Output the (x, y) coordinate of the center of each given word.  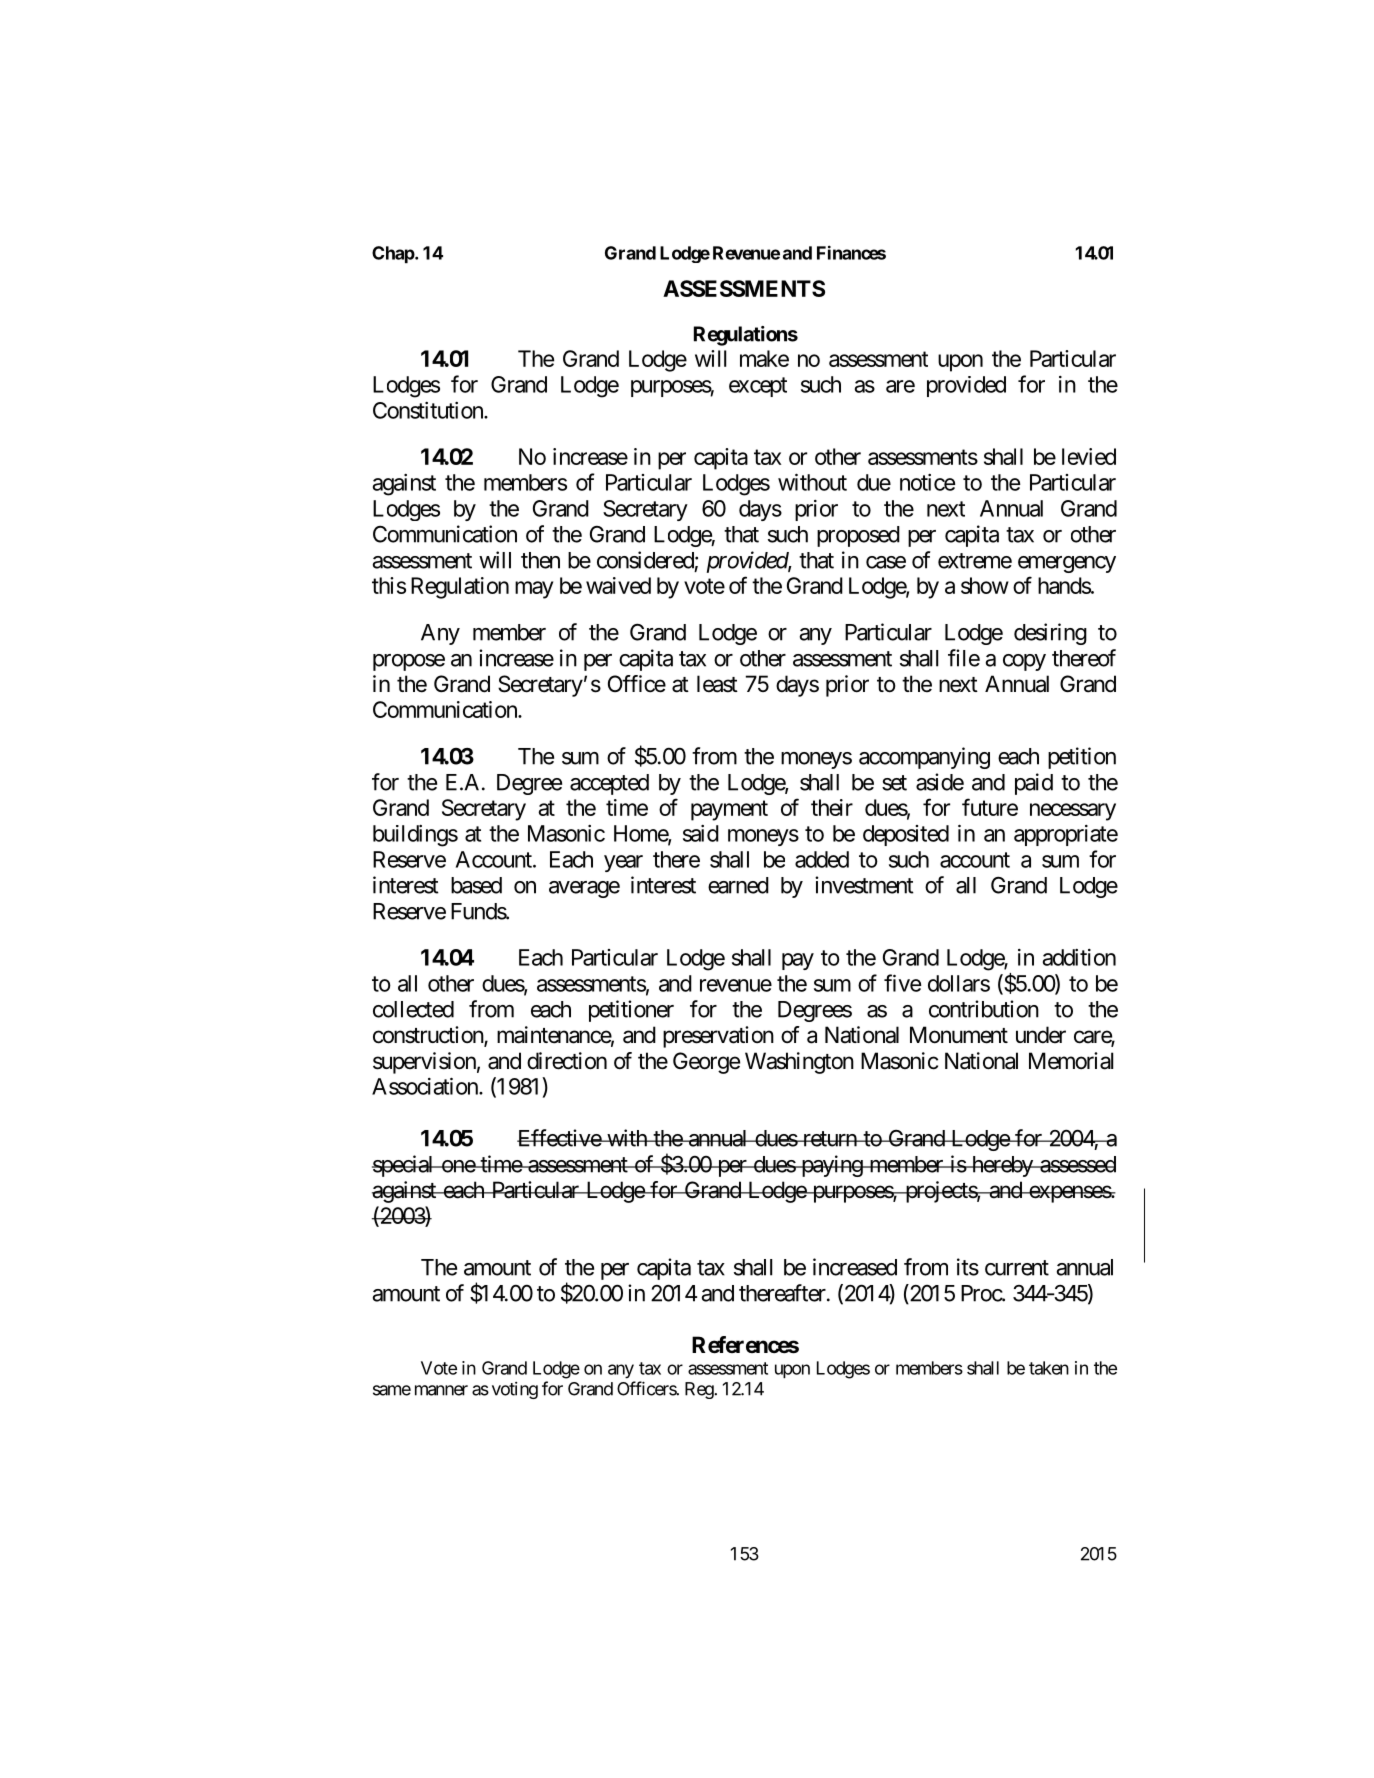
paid (1034, 784)
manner (441, 1390)
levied (1089, 456)
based (476, 885)
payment (729, 810)
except (758, 387)
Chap (394, 254)
